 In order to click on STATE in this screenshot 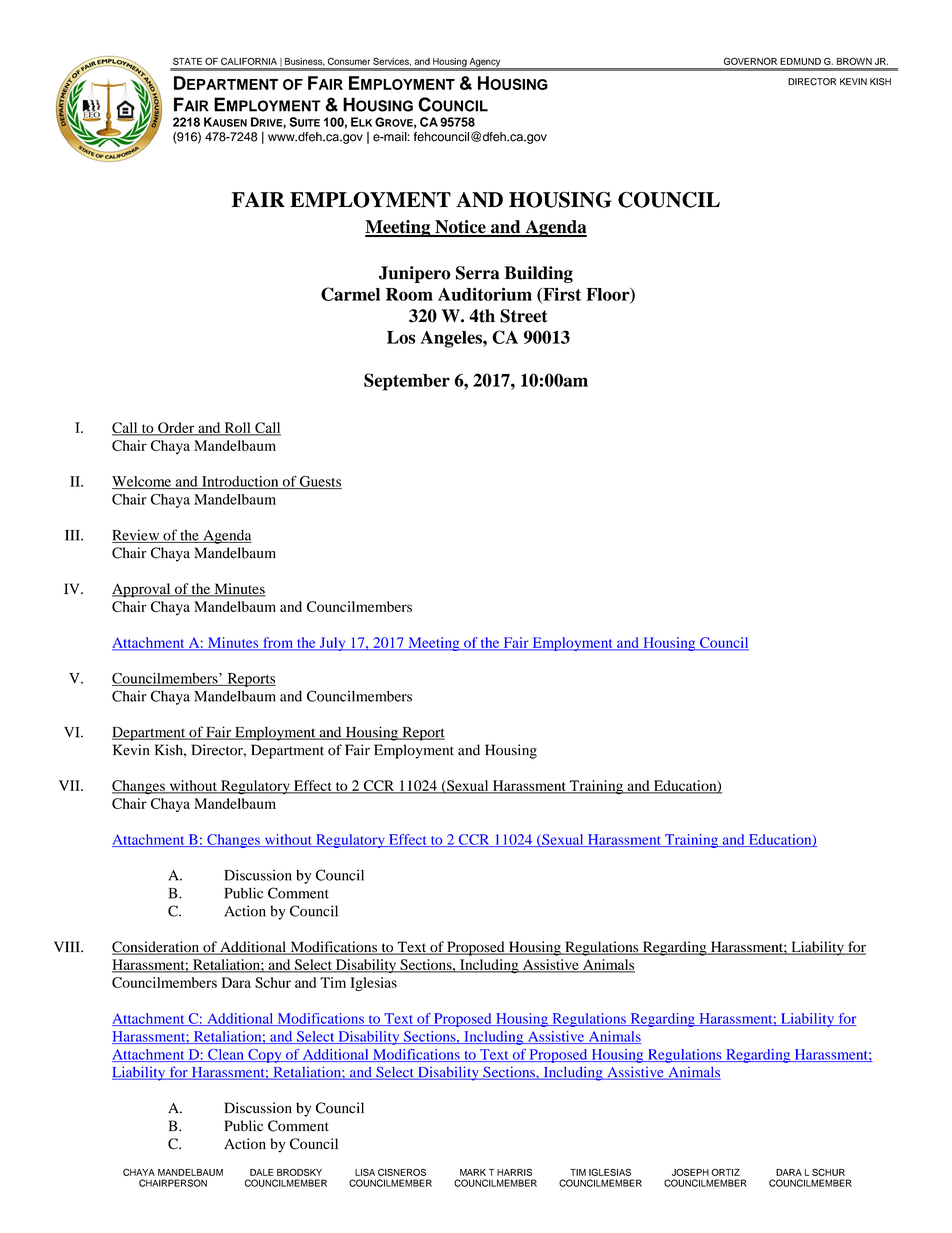, I will do `click(187, 61)`.
